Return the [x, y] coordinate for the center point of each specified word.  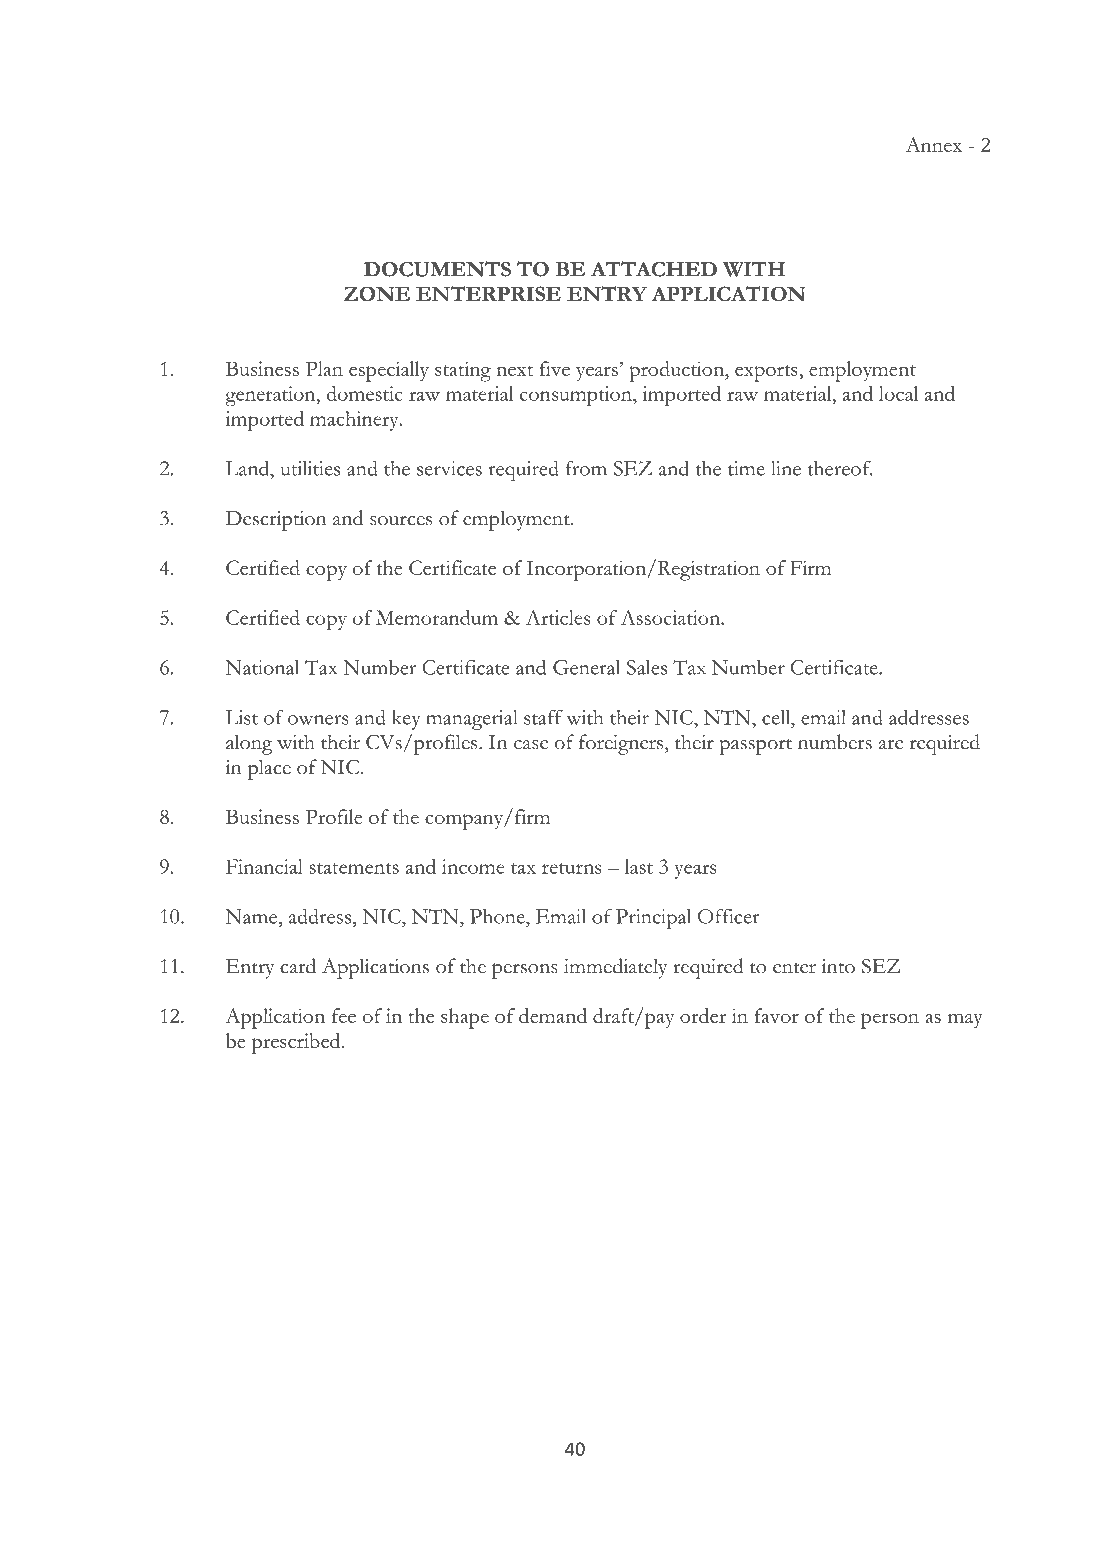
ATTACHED [654, 269]
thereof [840, 468]
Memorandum [437, 617]
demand [553, 1015]
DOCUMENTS [437, 269]
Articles [558, 617]
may [965, 1020]
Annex [934, 144]
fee [344, 1015]
